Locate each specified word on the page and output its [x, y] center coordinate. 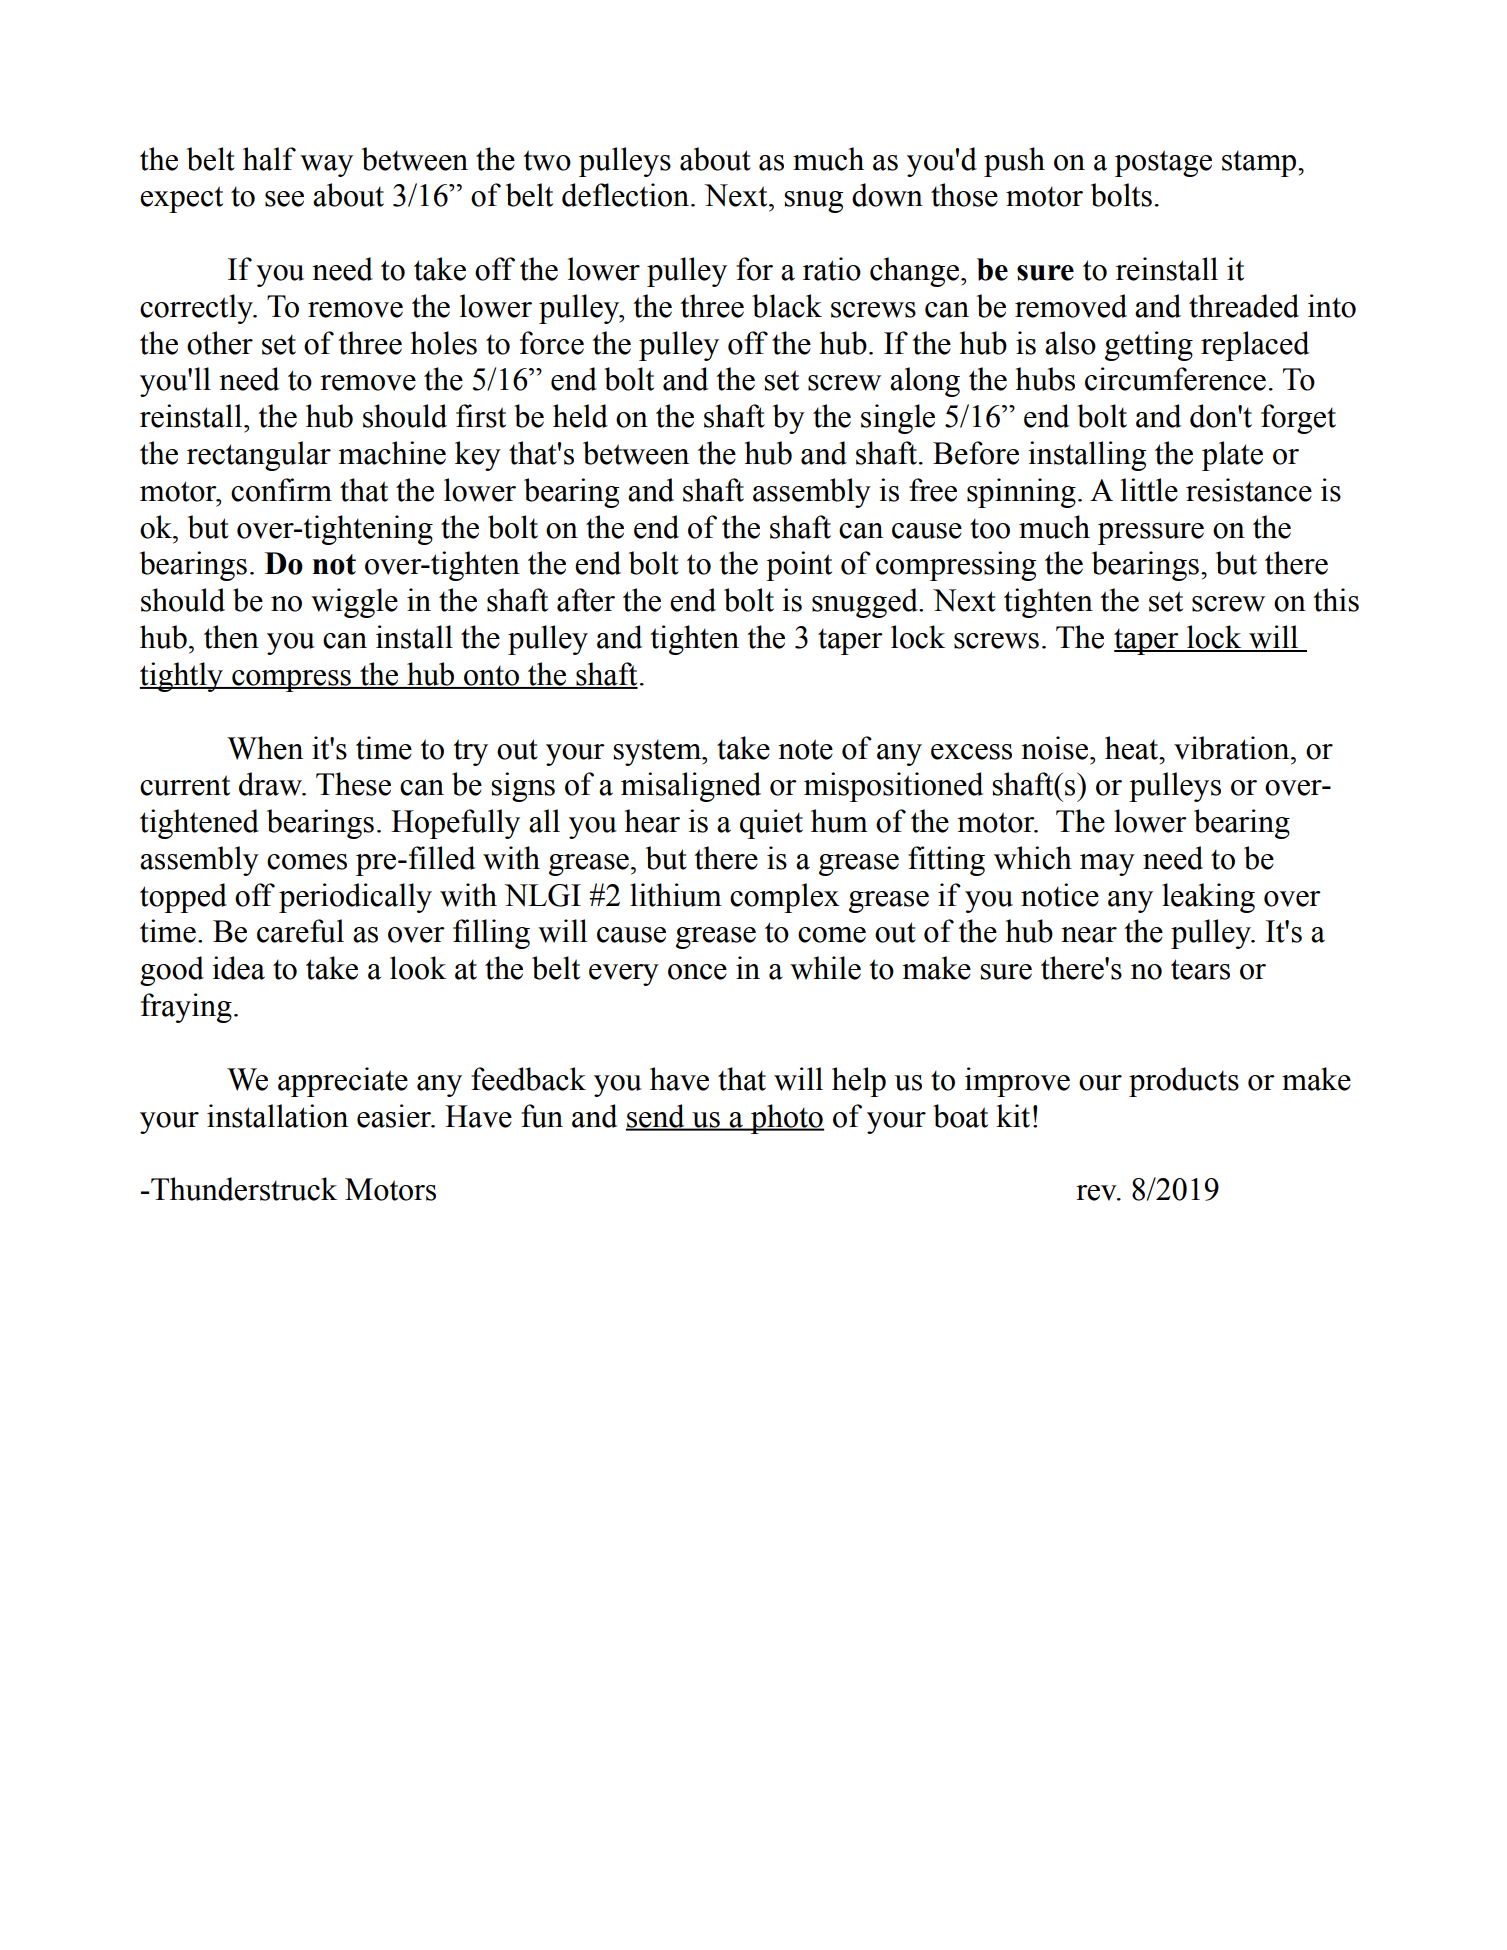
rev [1097, 1193]
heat [1133, 748]
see [284, 199]
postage [1163, 163]
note [805, 749]
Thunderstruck [244, 1189]
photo [786, 1119]
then [231, 637]
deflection [627, 195]
